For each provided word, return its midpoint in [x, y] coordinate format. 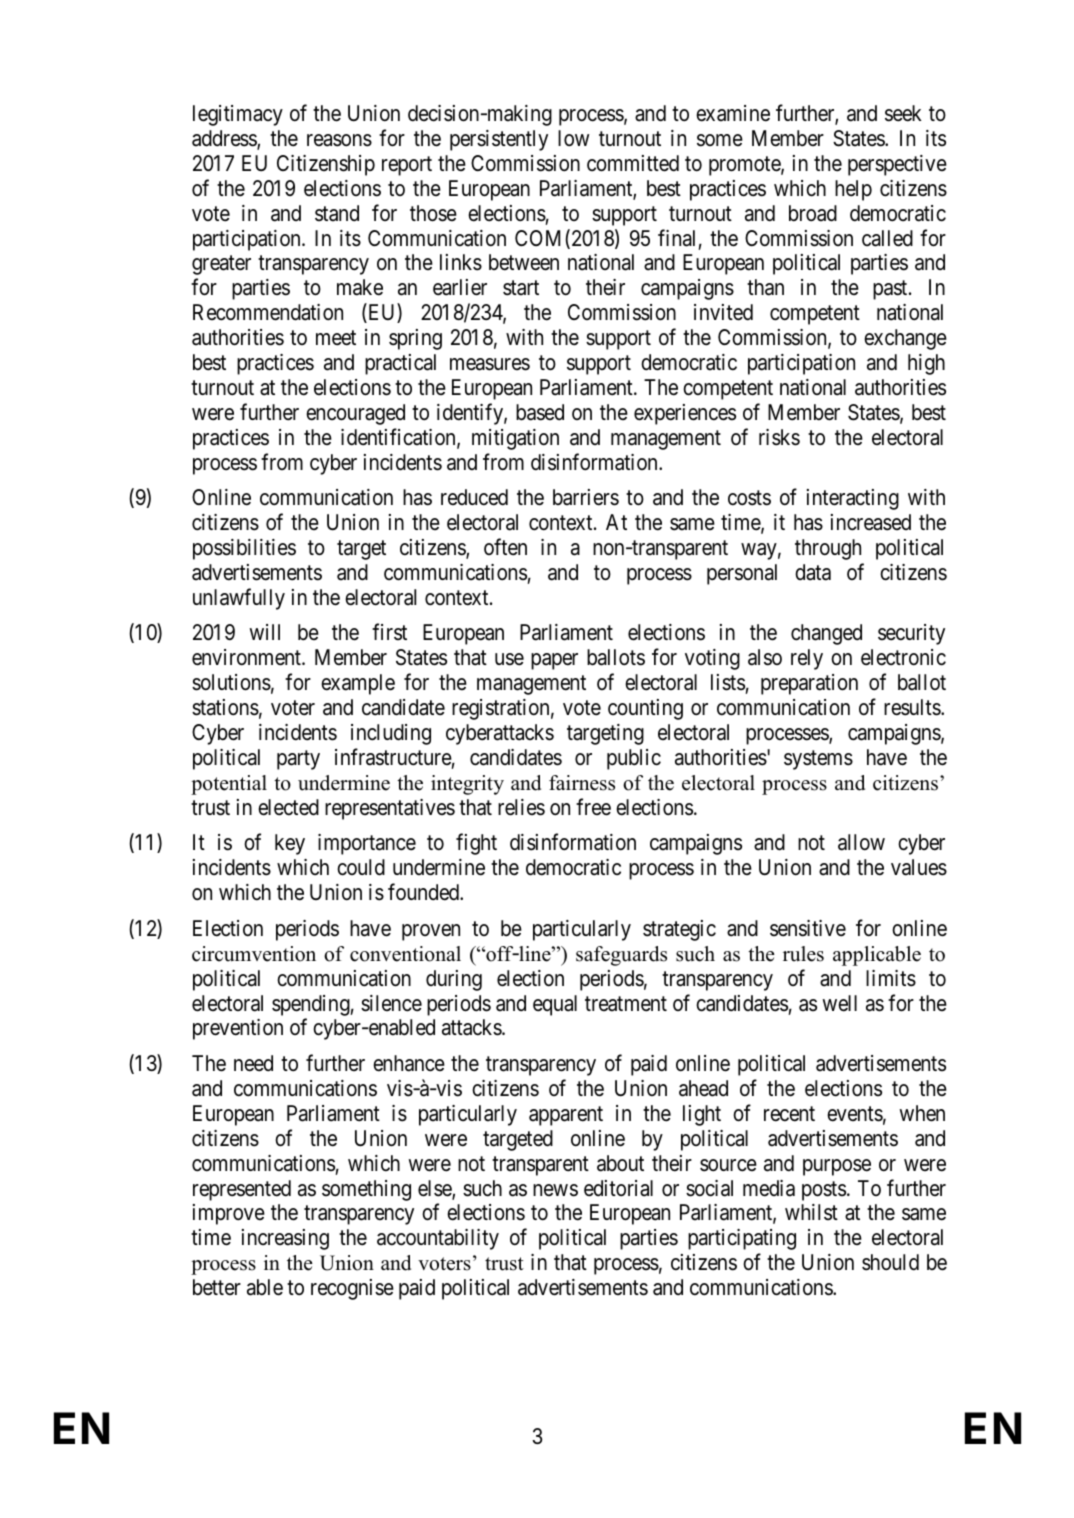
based [540, 412]
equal [555, 1005]
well [840, 1003]
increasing [285, 1239]
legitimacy [238, 115]
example [358, 684]
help [853, 190]
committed [633, 163]
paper [554, 661]
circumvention [254, 954]
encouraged [355, 414]
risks [779, 437]
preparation [809, 684]
